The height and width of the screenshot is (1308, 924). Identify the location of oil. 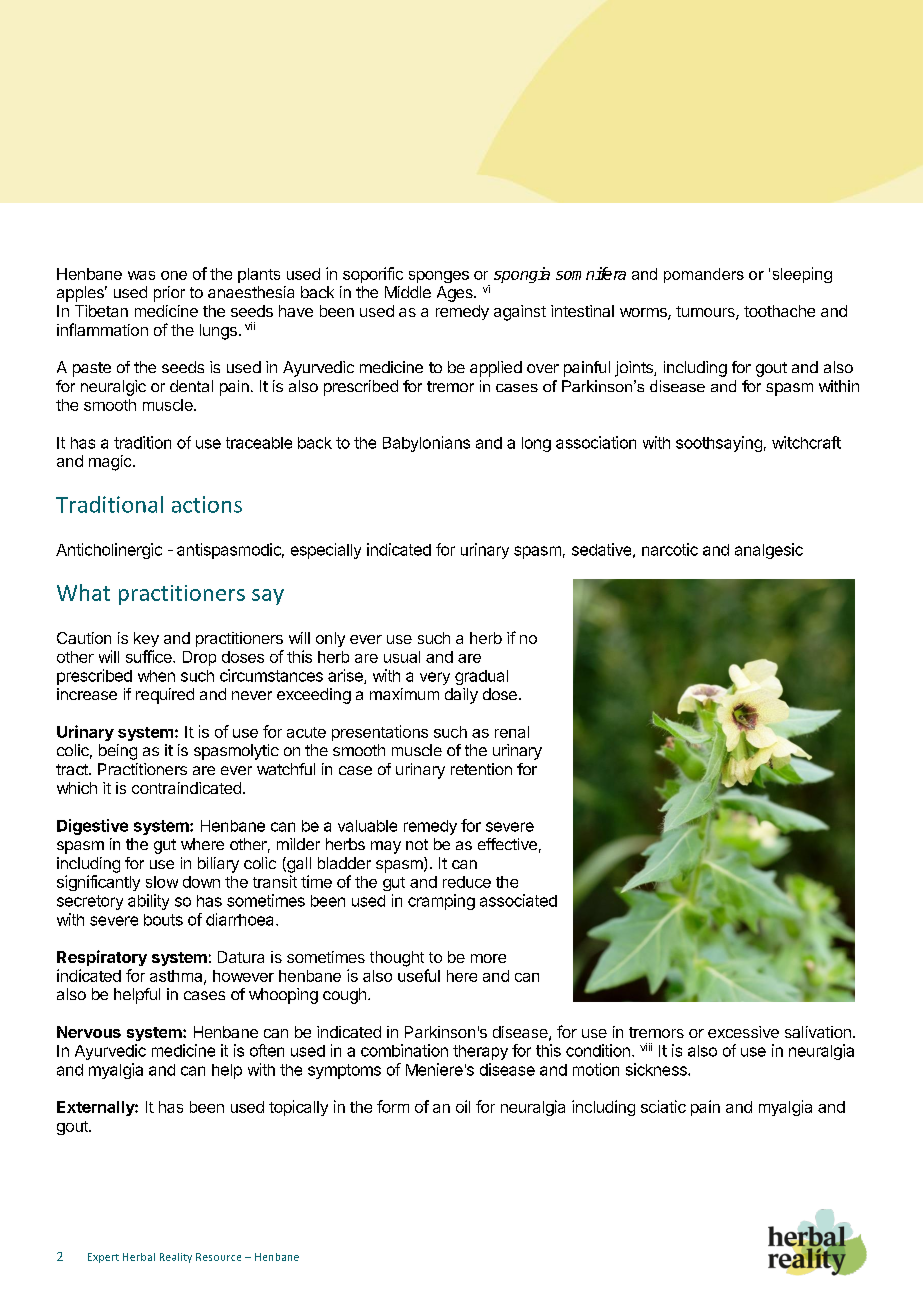
(463, 1106).
